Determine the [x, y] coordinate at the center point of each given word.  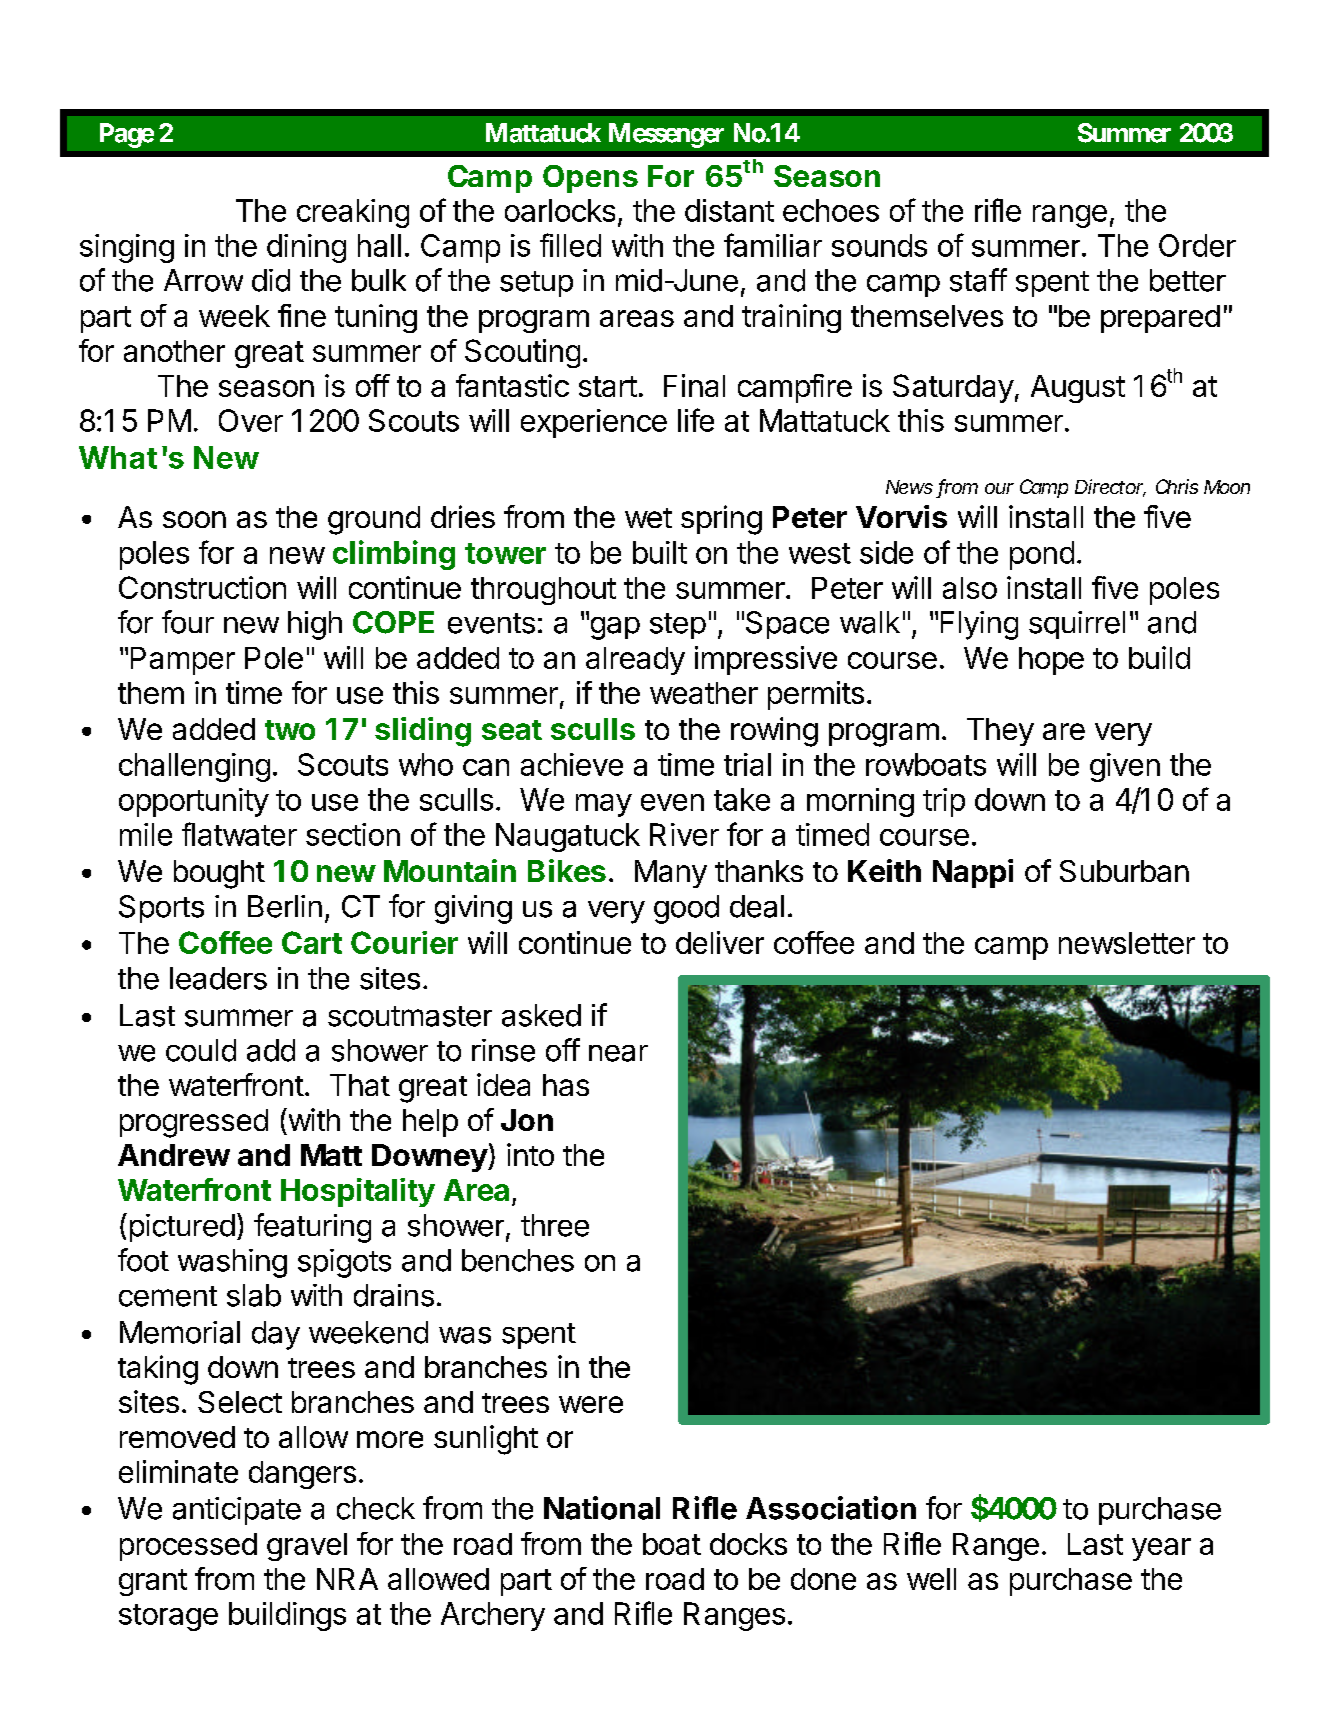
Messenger [666, 135]
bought [219, 874]
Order [1197, 245]
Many [671, 874]
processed [188, 1547]
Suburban [1124, 871]
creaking [353, 213]
